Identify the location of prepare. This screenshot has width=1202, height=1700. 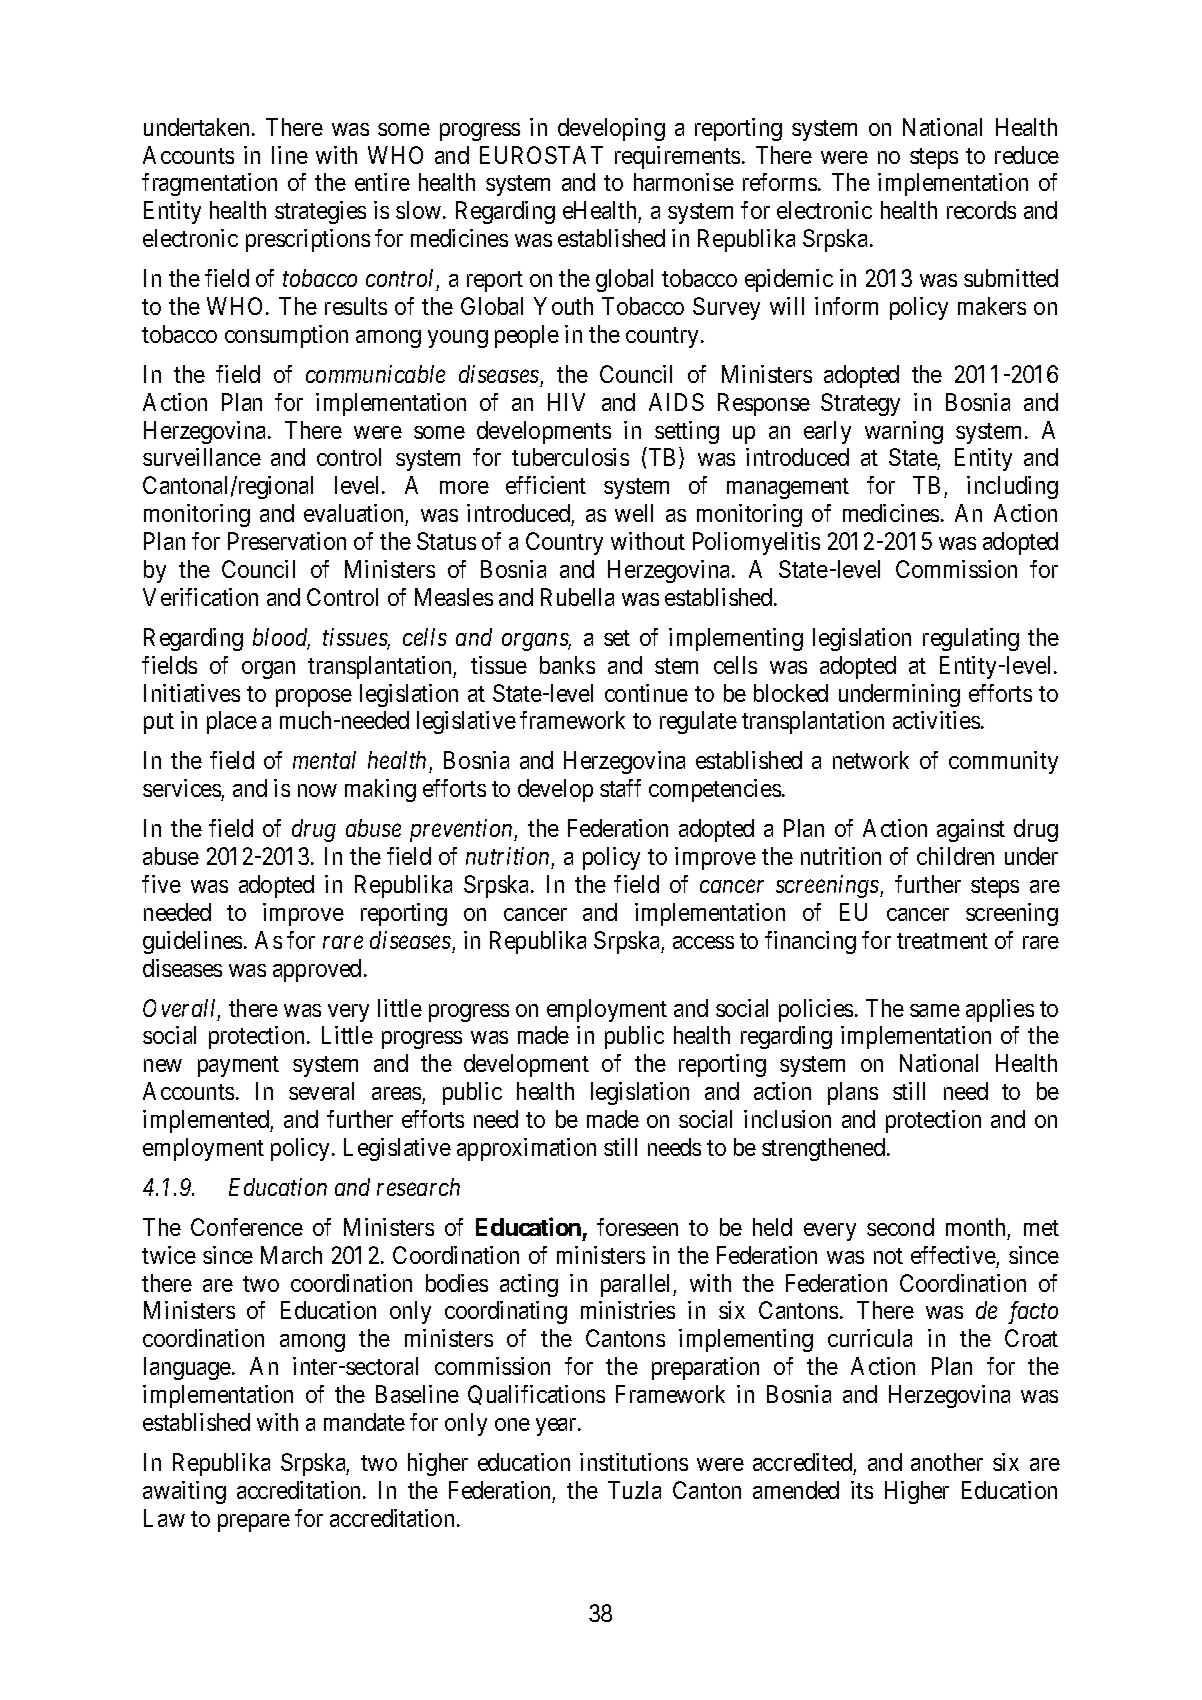
(254, 1523).
